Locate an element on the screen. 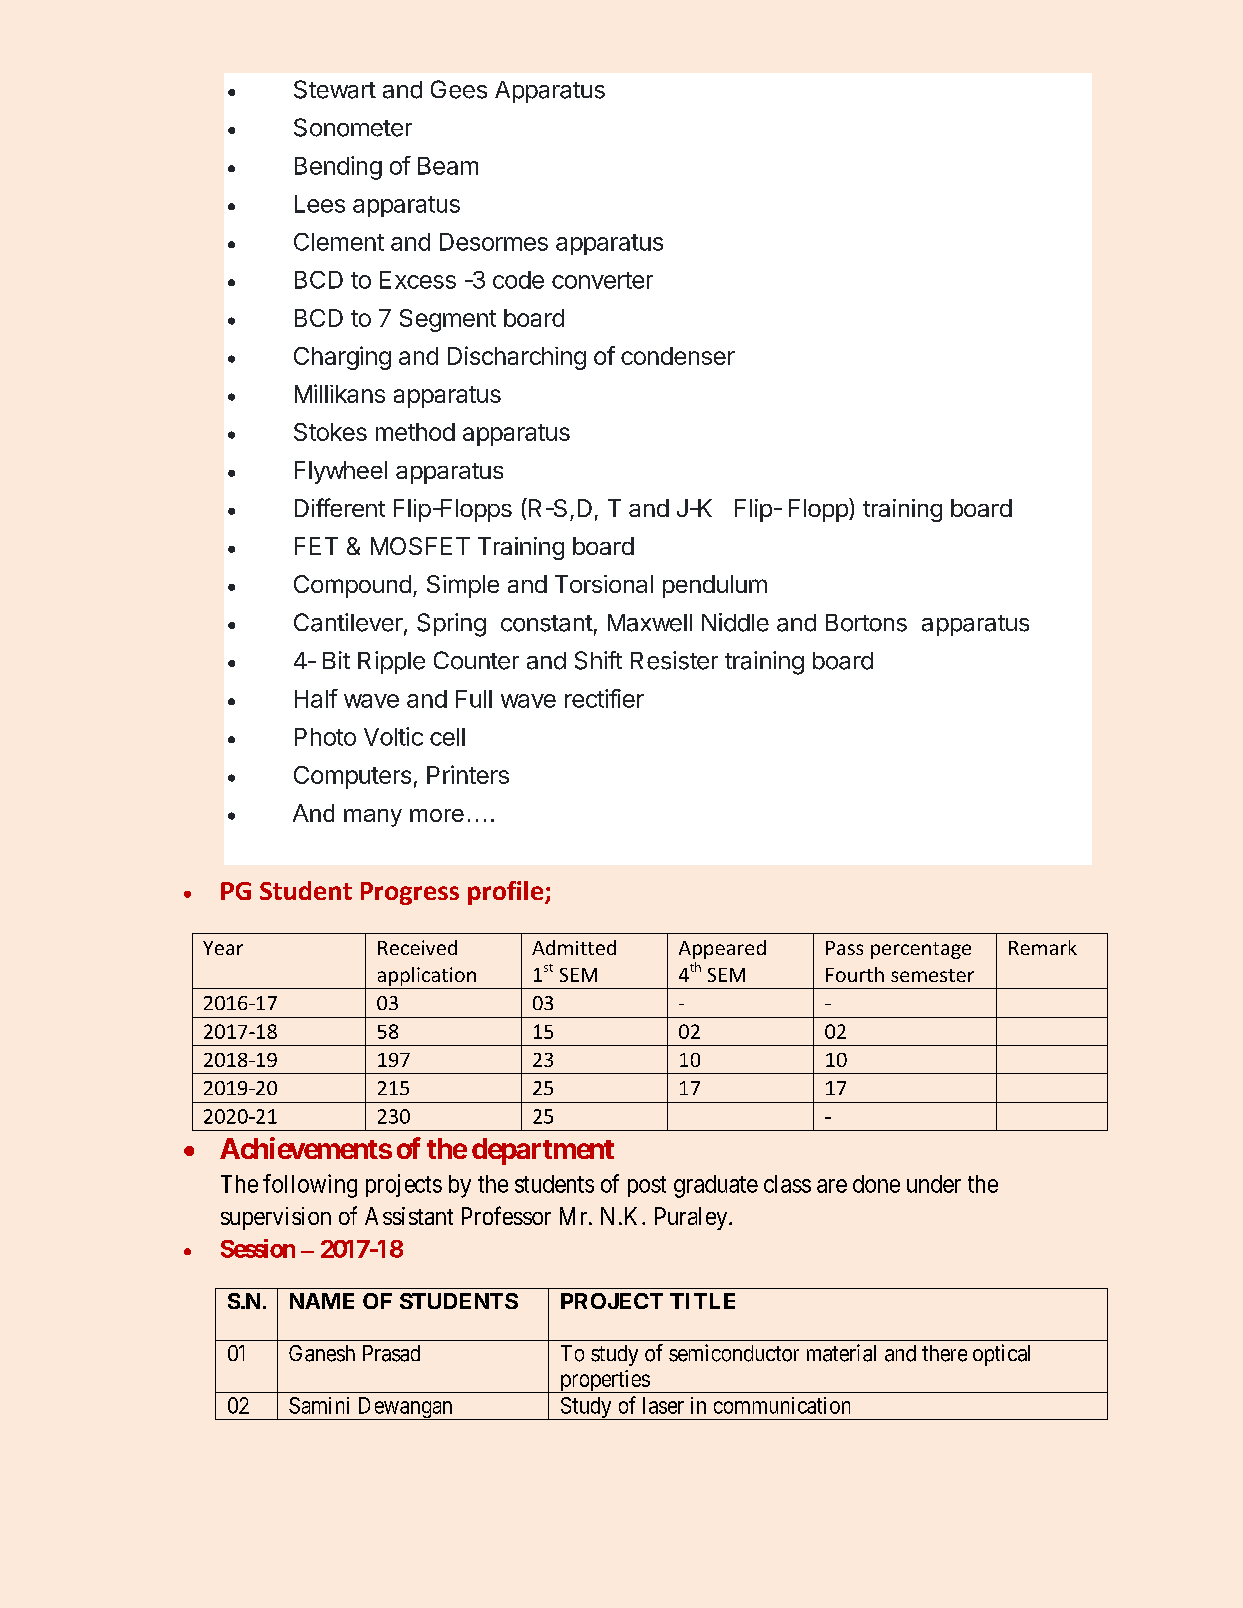  rectifier is located at coordinates (604, 698).
